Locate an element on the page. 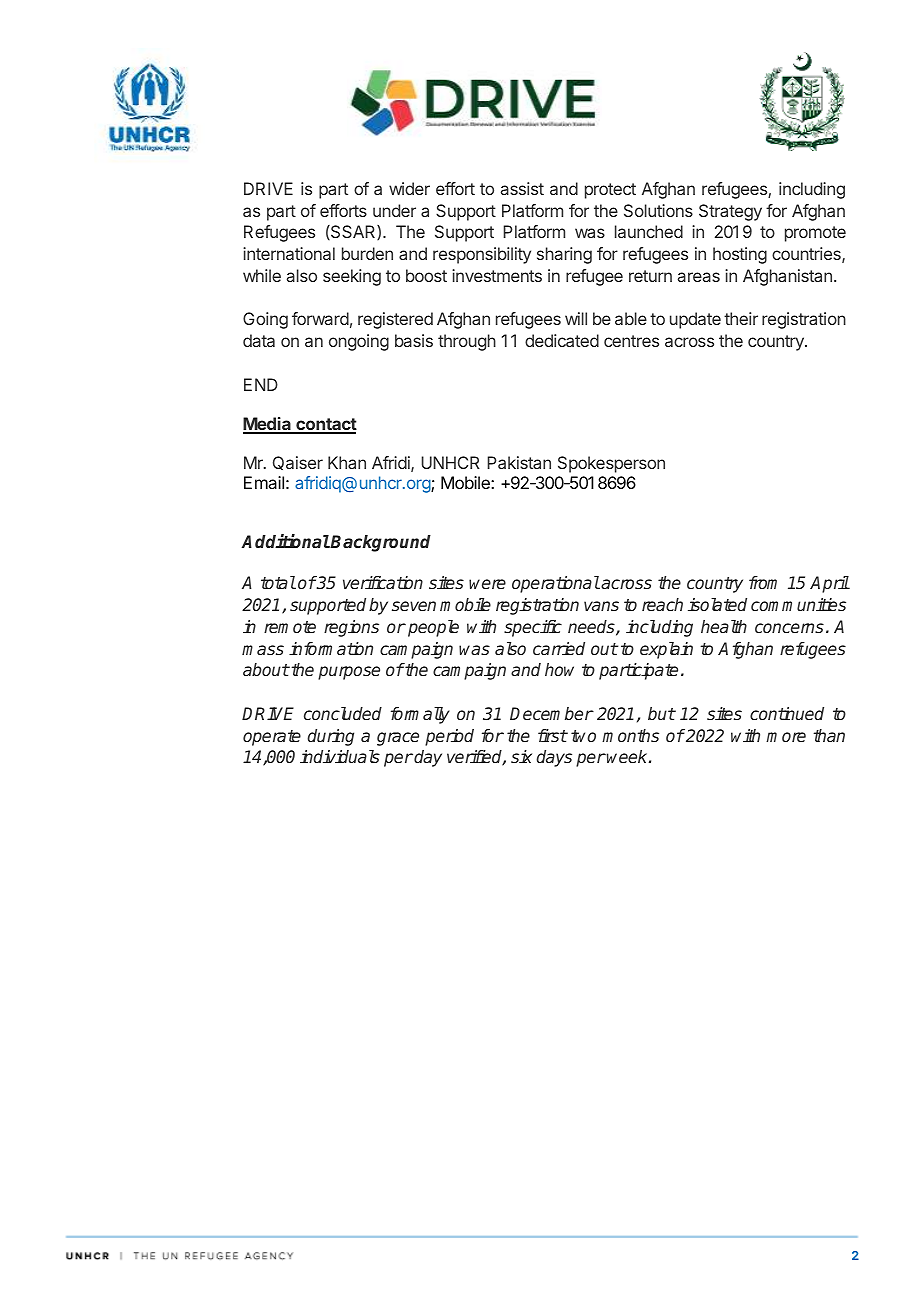 Image resolution: width=924 pixels, height=1308 pixels. under is located at coordinates (394, 210).
